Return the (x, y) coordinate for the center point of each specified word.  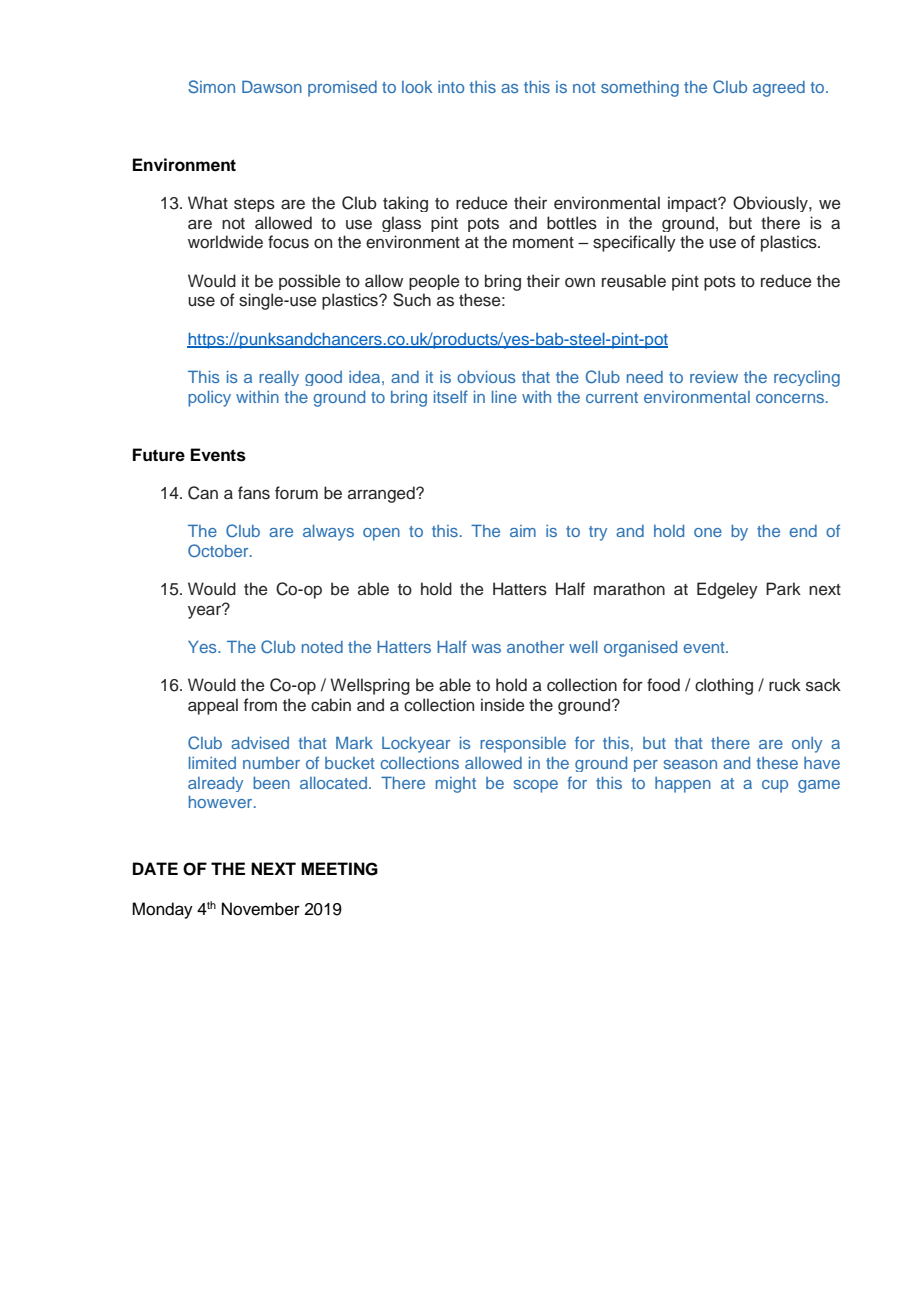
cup (775, 786)
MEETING (339, 869)
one (708, 532)
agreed (779, 89)
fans (254, 493)
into (451, 87)
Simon (211, 86)
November (261, 909)
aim (523, 531)
